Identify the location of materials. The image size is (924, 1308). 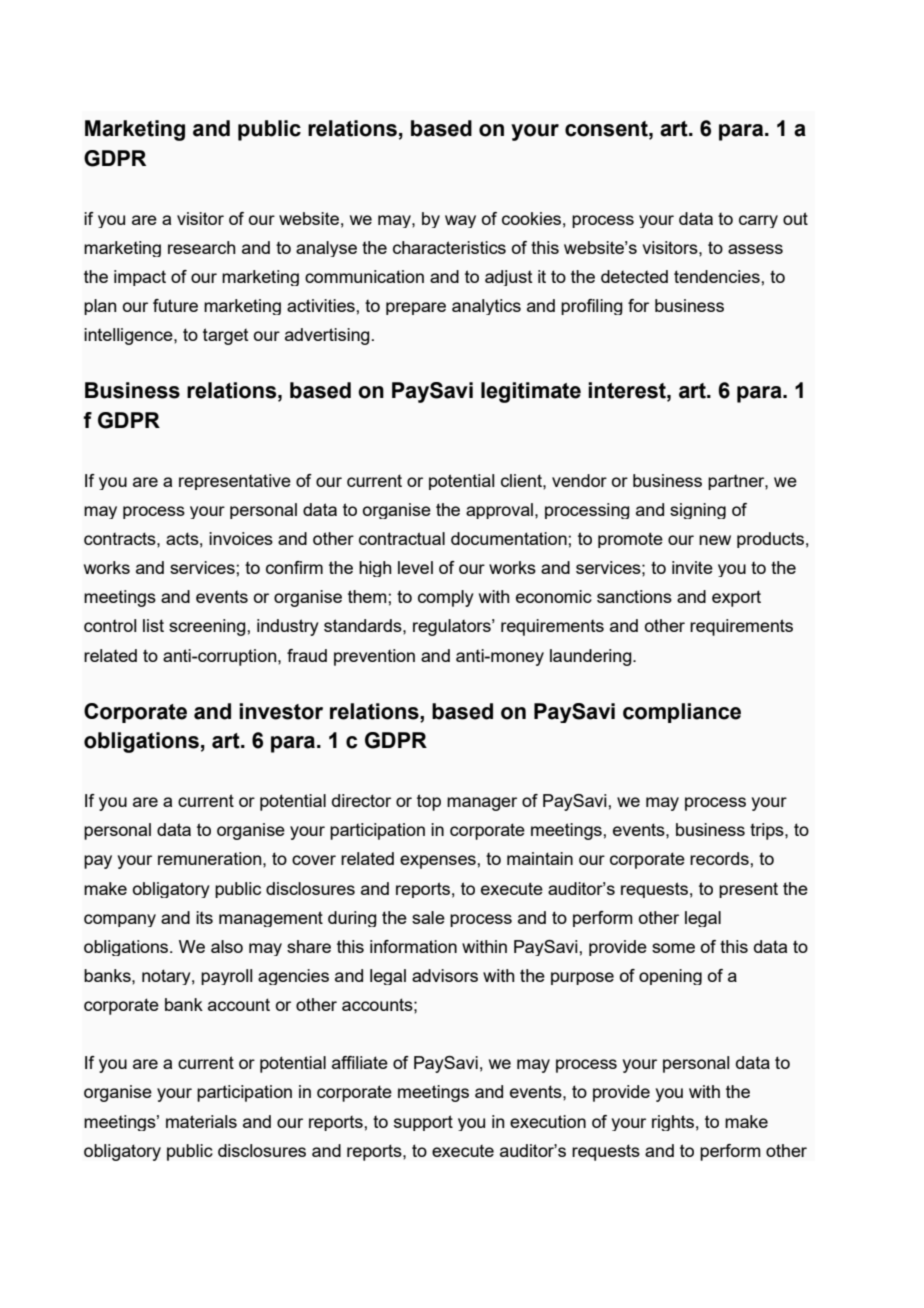
(201, 1121).
